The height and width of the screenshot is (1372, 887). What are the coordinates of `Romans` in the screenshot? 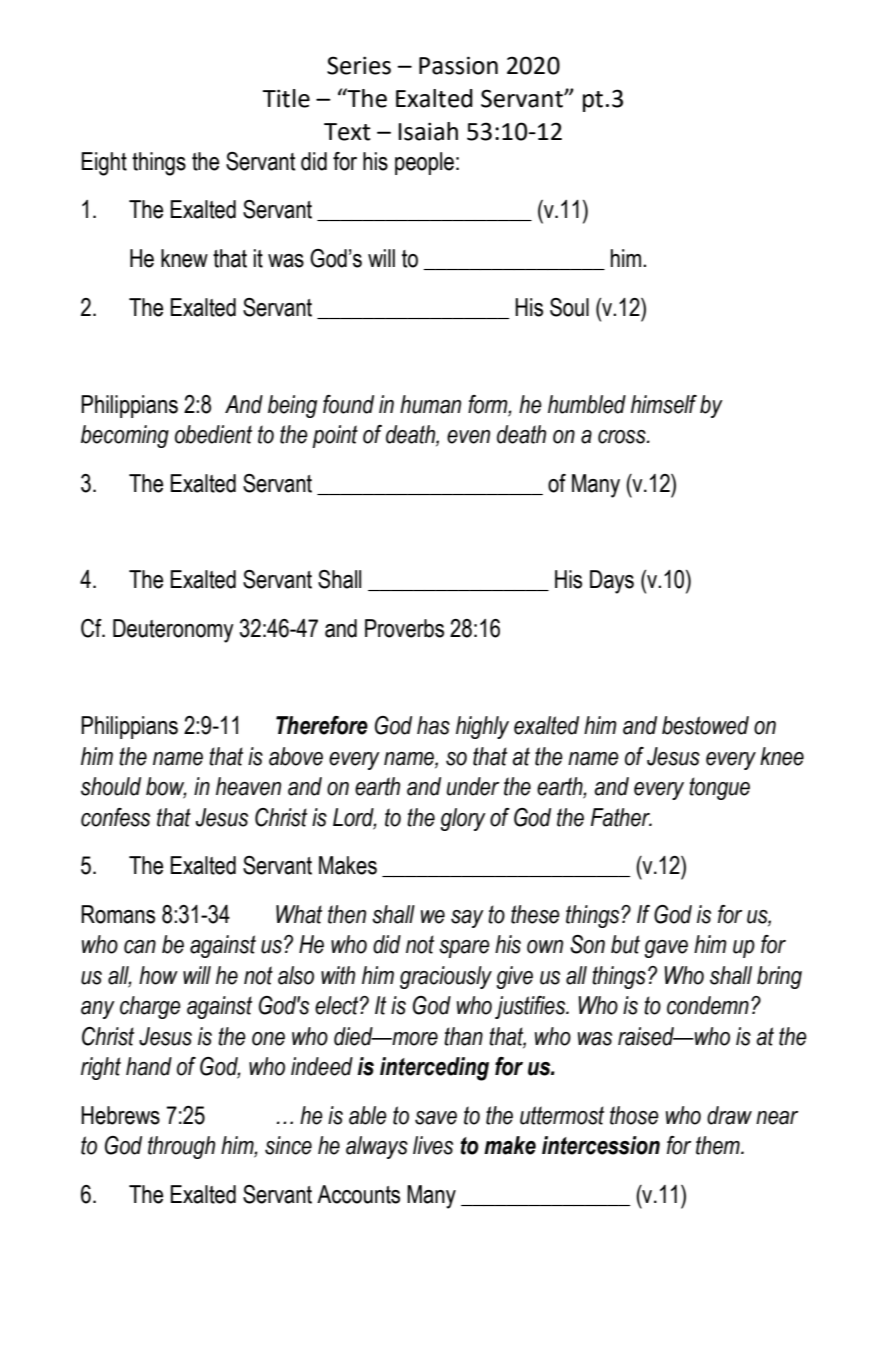 It's located at (118, 914).
